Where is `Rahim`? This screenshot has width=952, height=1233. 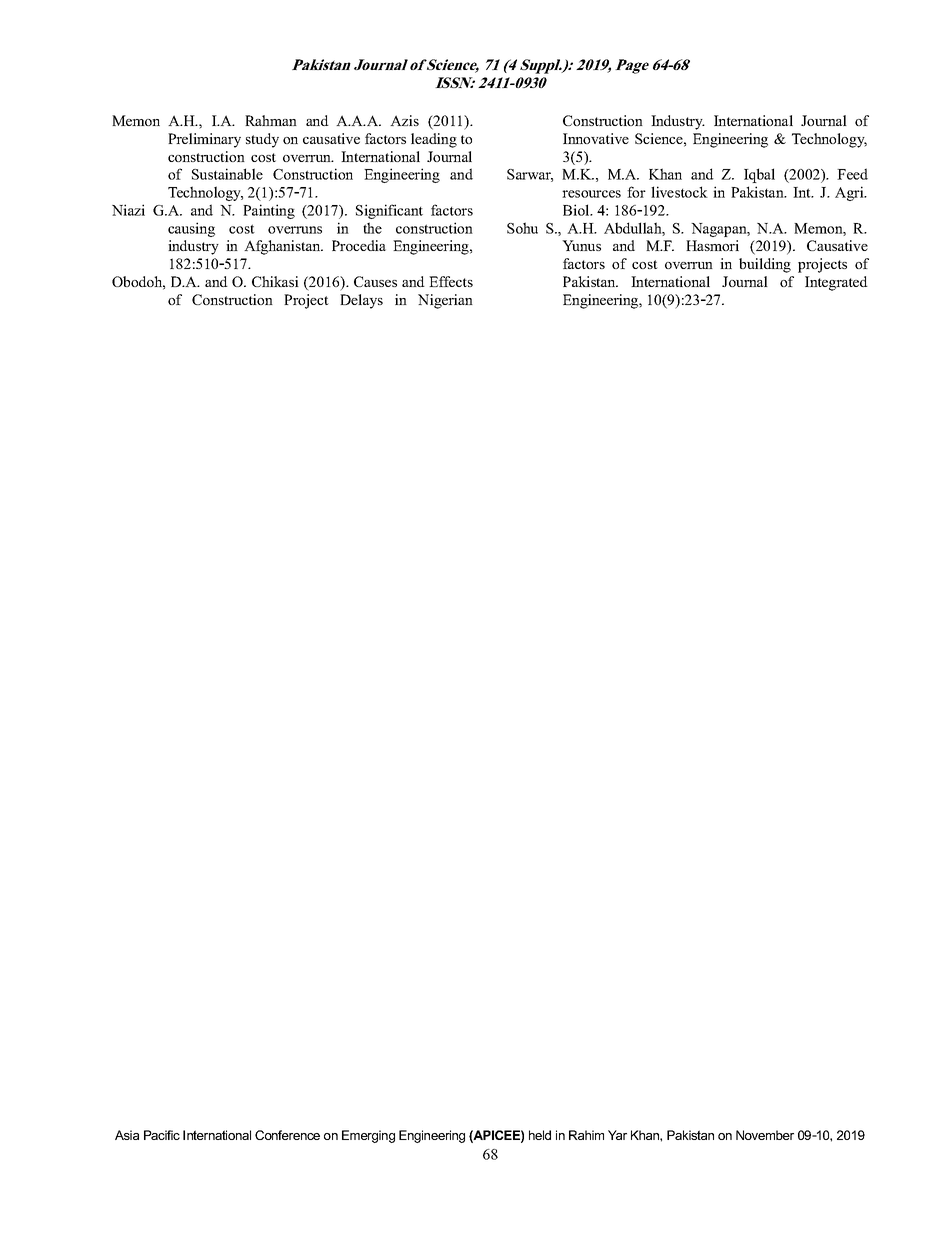
Rahim is located at coordinates (586, 1135).
